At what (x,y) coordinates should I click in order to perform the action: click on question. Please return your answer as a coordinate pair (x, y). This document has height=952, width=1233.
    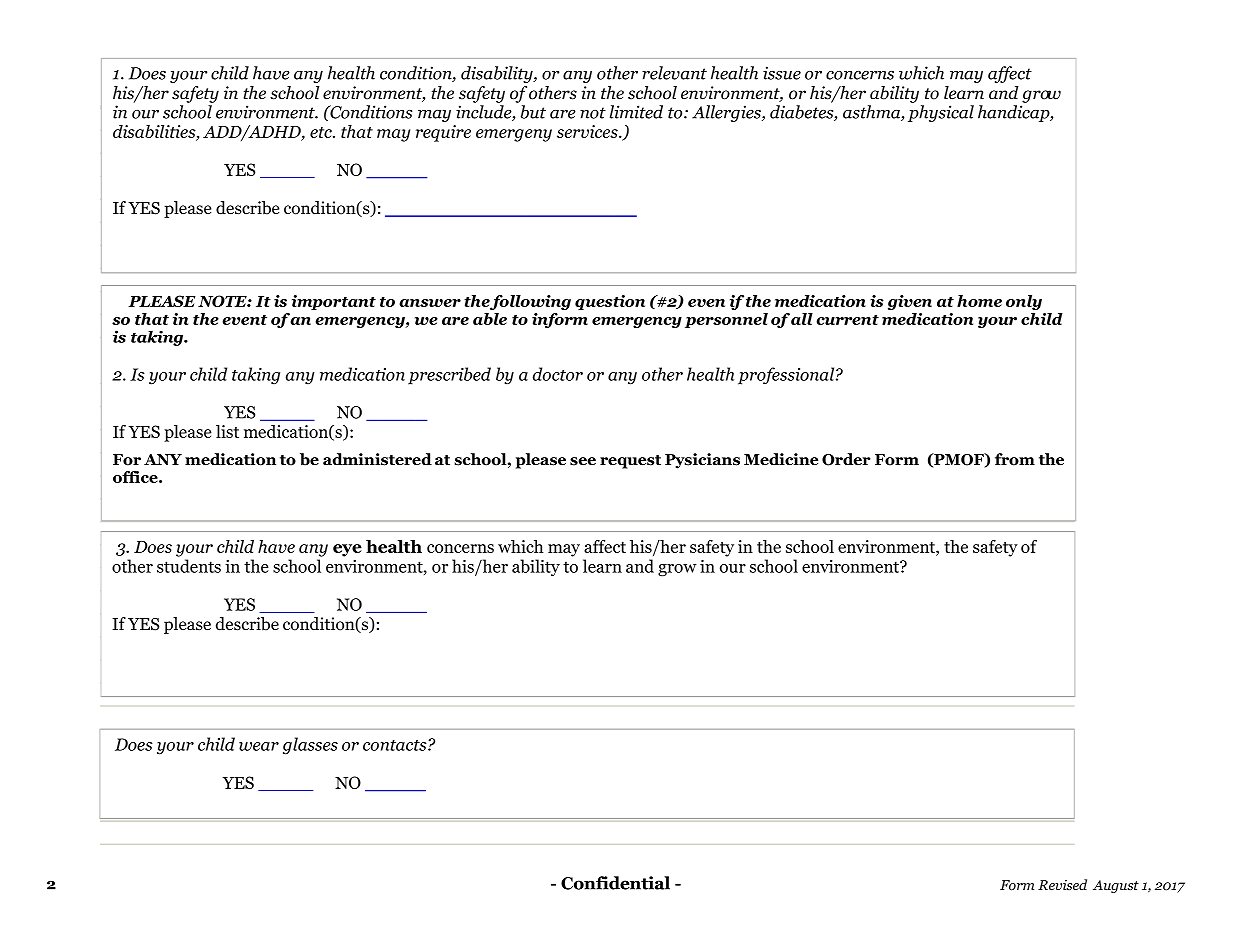
    Looking at the image, I should click on (610, 302).
